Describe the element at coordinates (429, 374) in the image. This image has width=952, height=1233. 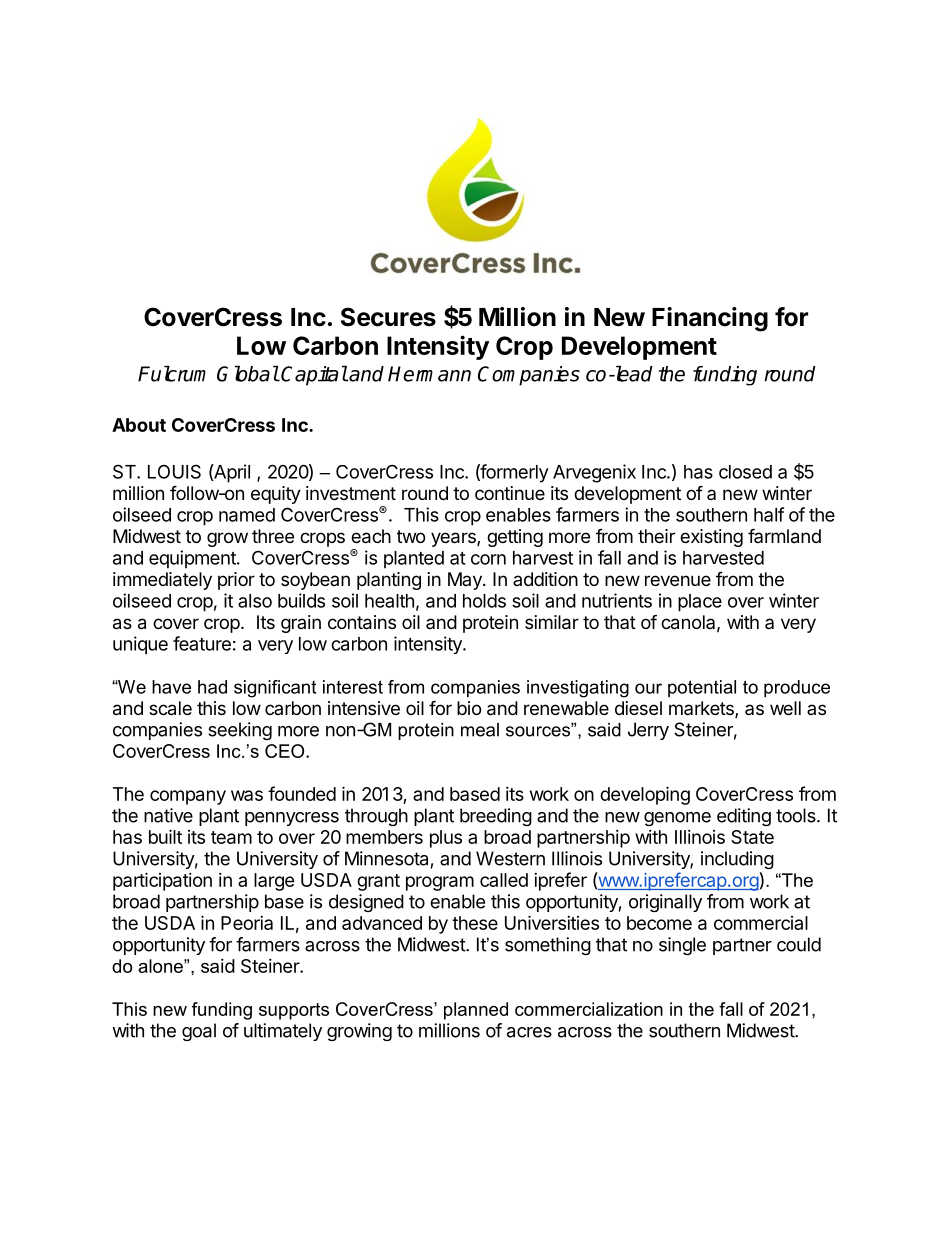
I see `Hermann` at that location.
